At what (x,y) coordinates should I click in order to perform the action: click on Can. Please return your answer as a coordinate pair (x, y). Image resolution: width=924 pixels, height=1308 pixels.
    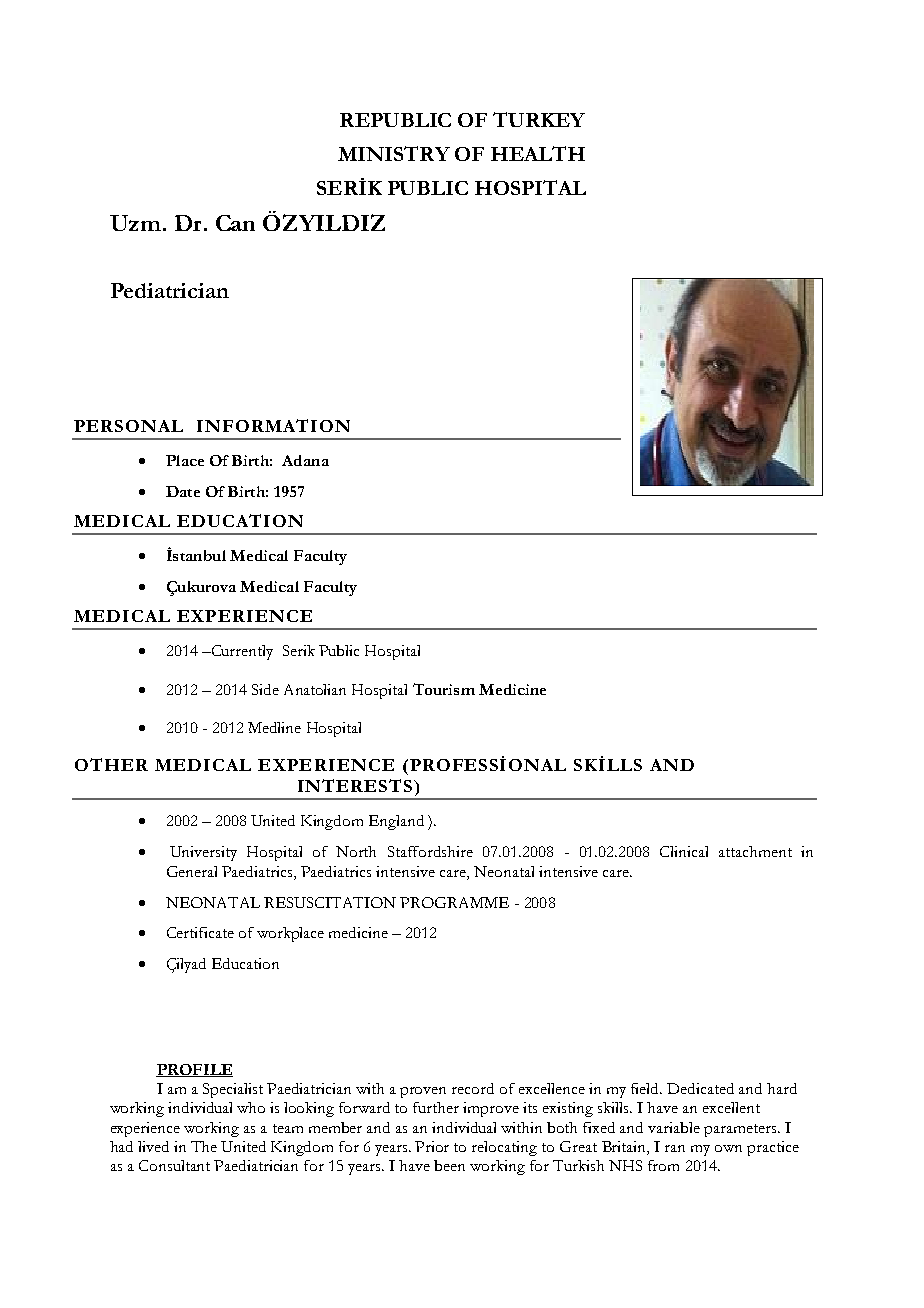
    Looking at the image, I should click on (235, 223).
